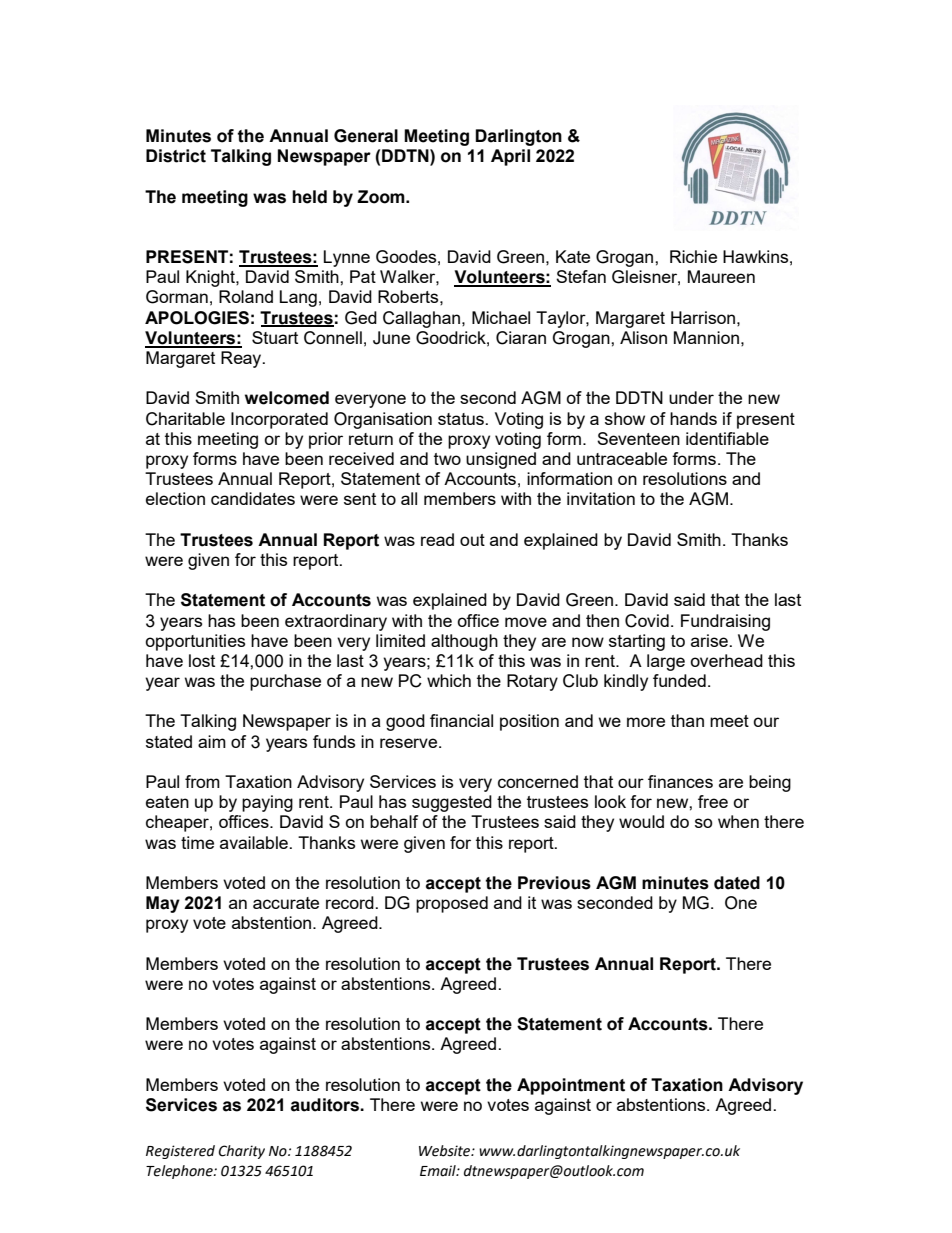  Describe the element at coordinates (447, 459) in the screenshot. I see `two` at that location.
